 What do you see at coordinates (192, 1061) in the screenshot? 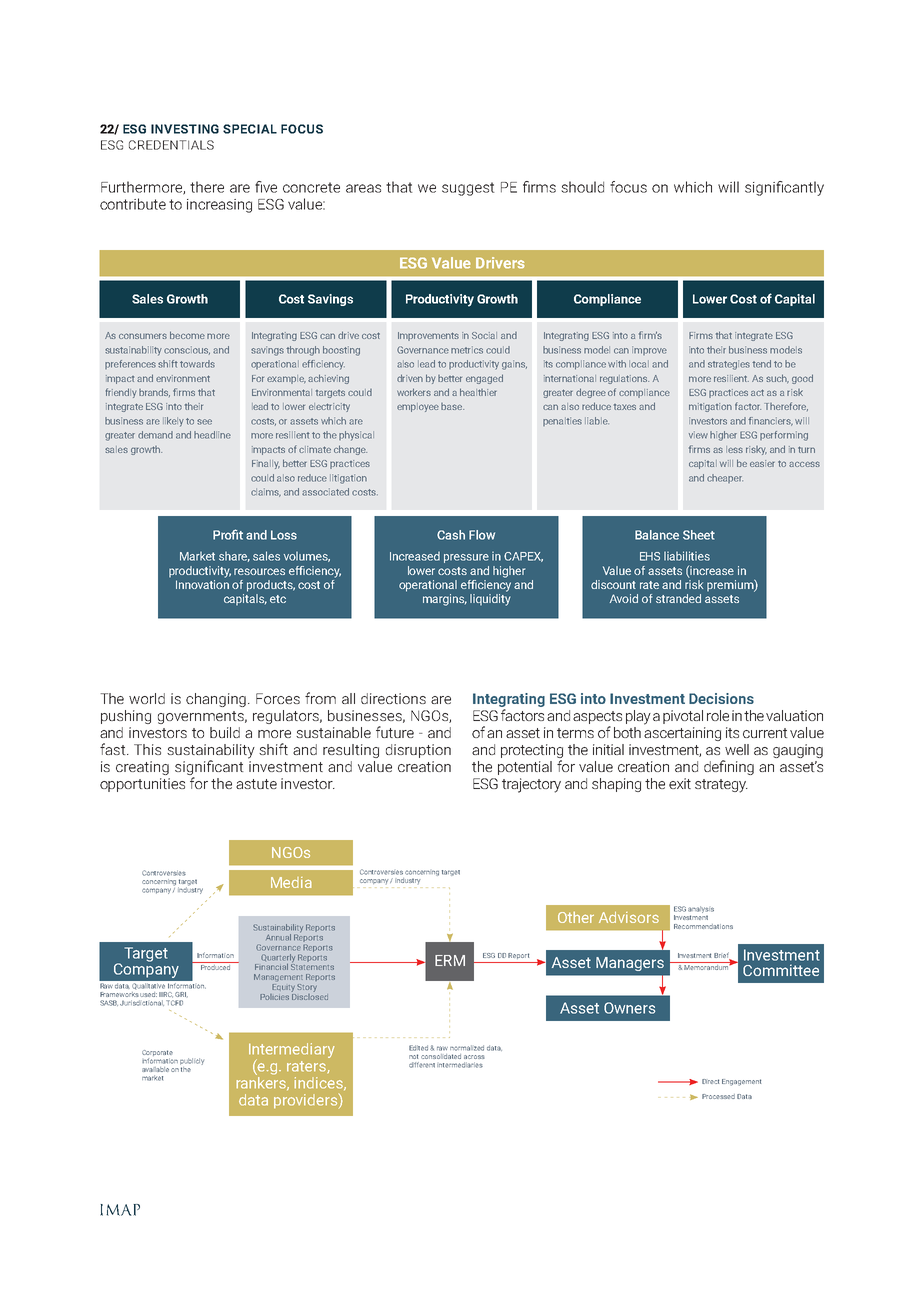
I see `publicly` at bounding box center [192, 1061].
